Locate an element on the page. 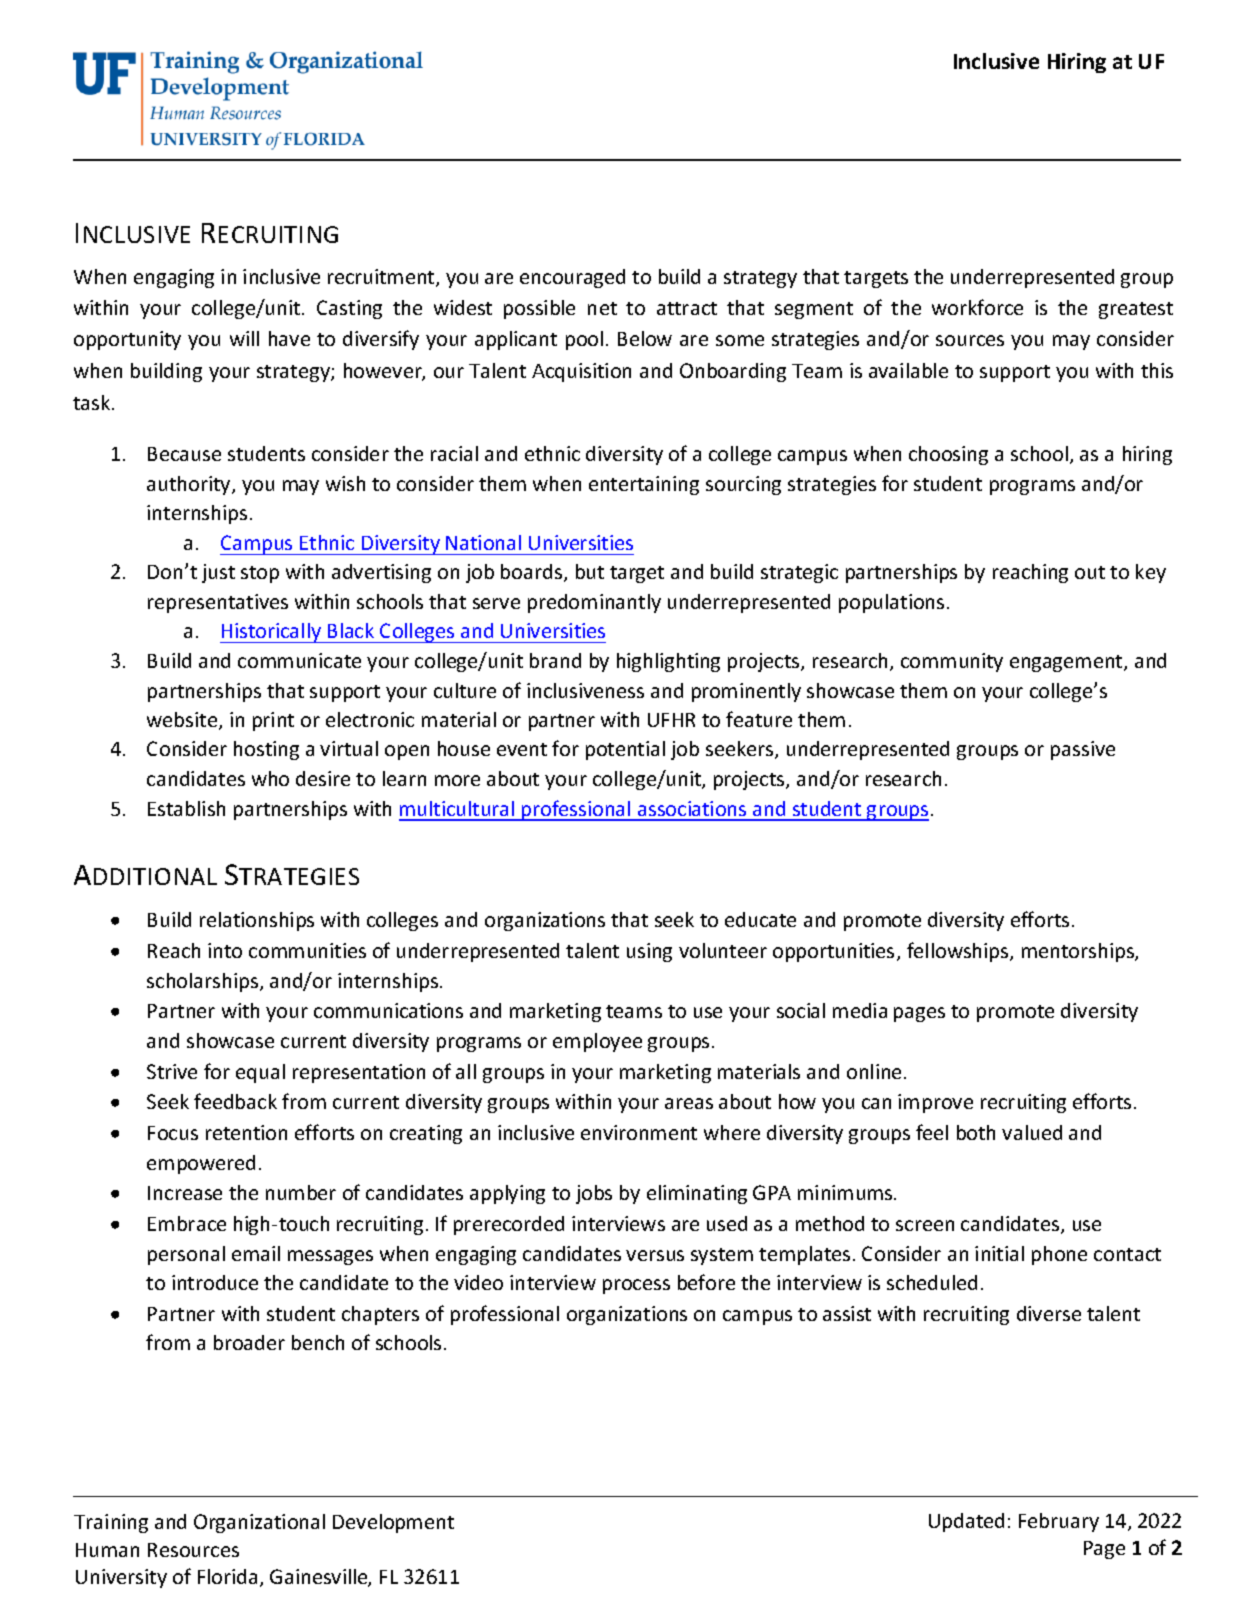 This image has height=1615, width=1248. will is located at coordinates (244, 338).
